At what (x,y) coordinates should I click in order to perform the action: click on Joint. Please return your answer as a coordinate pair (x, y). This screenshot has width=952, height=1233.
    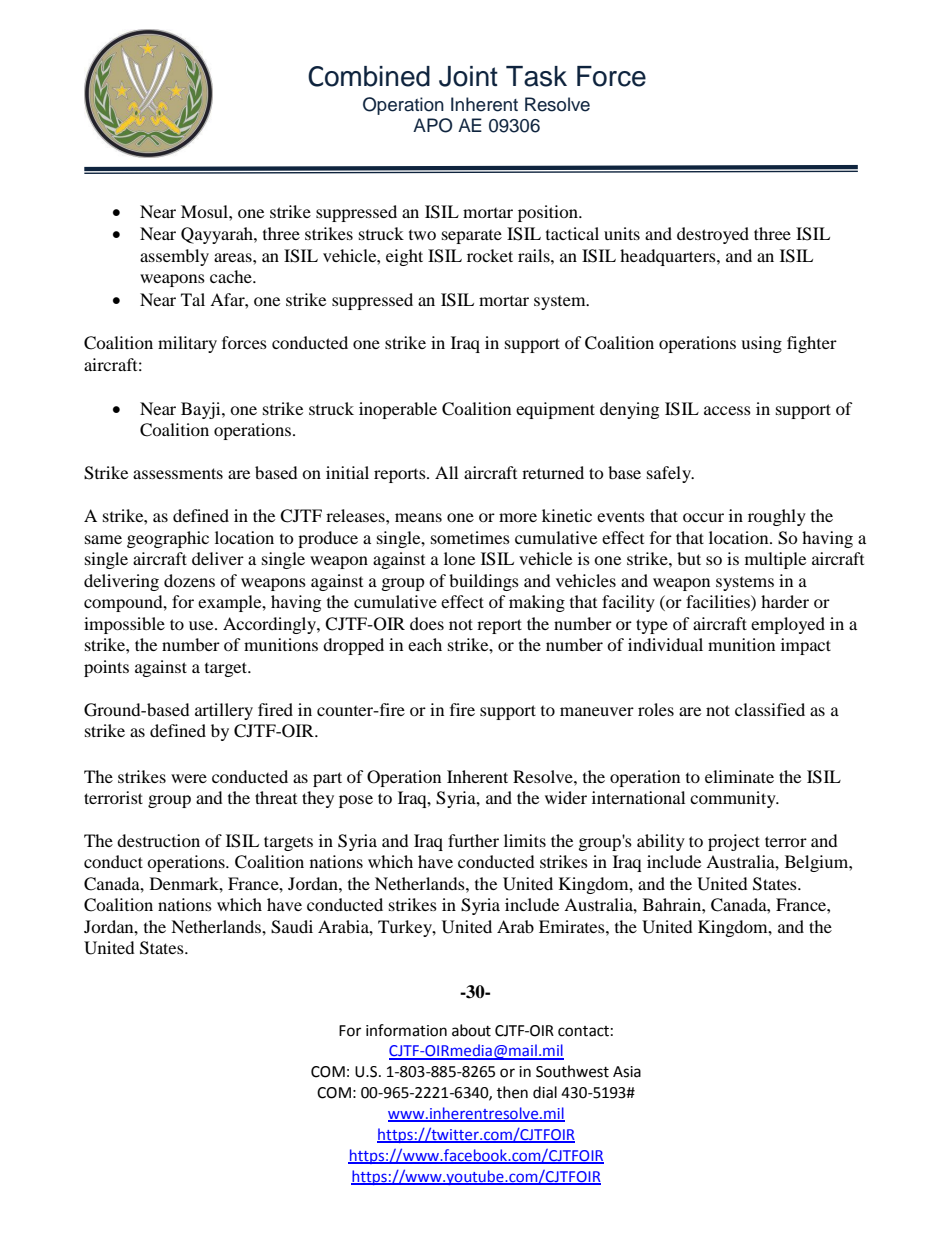
    Looking at the image, I should click on (468, 76).
